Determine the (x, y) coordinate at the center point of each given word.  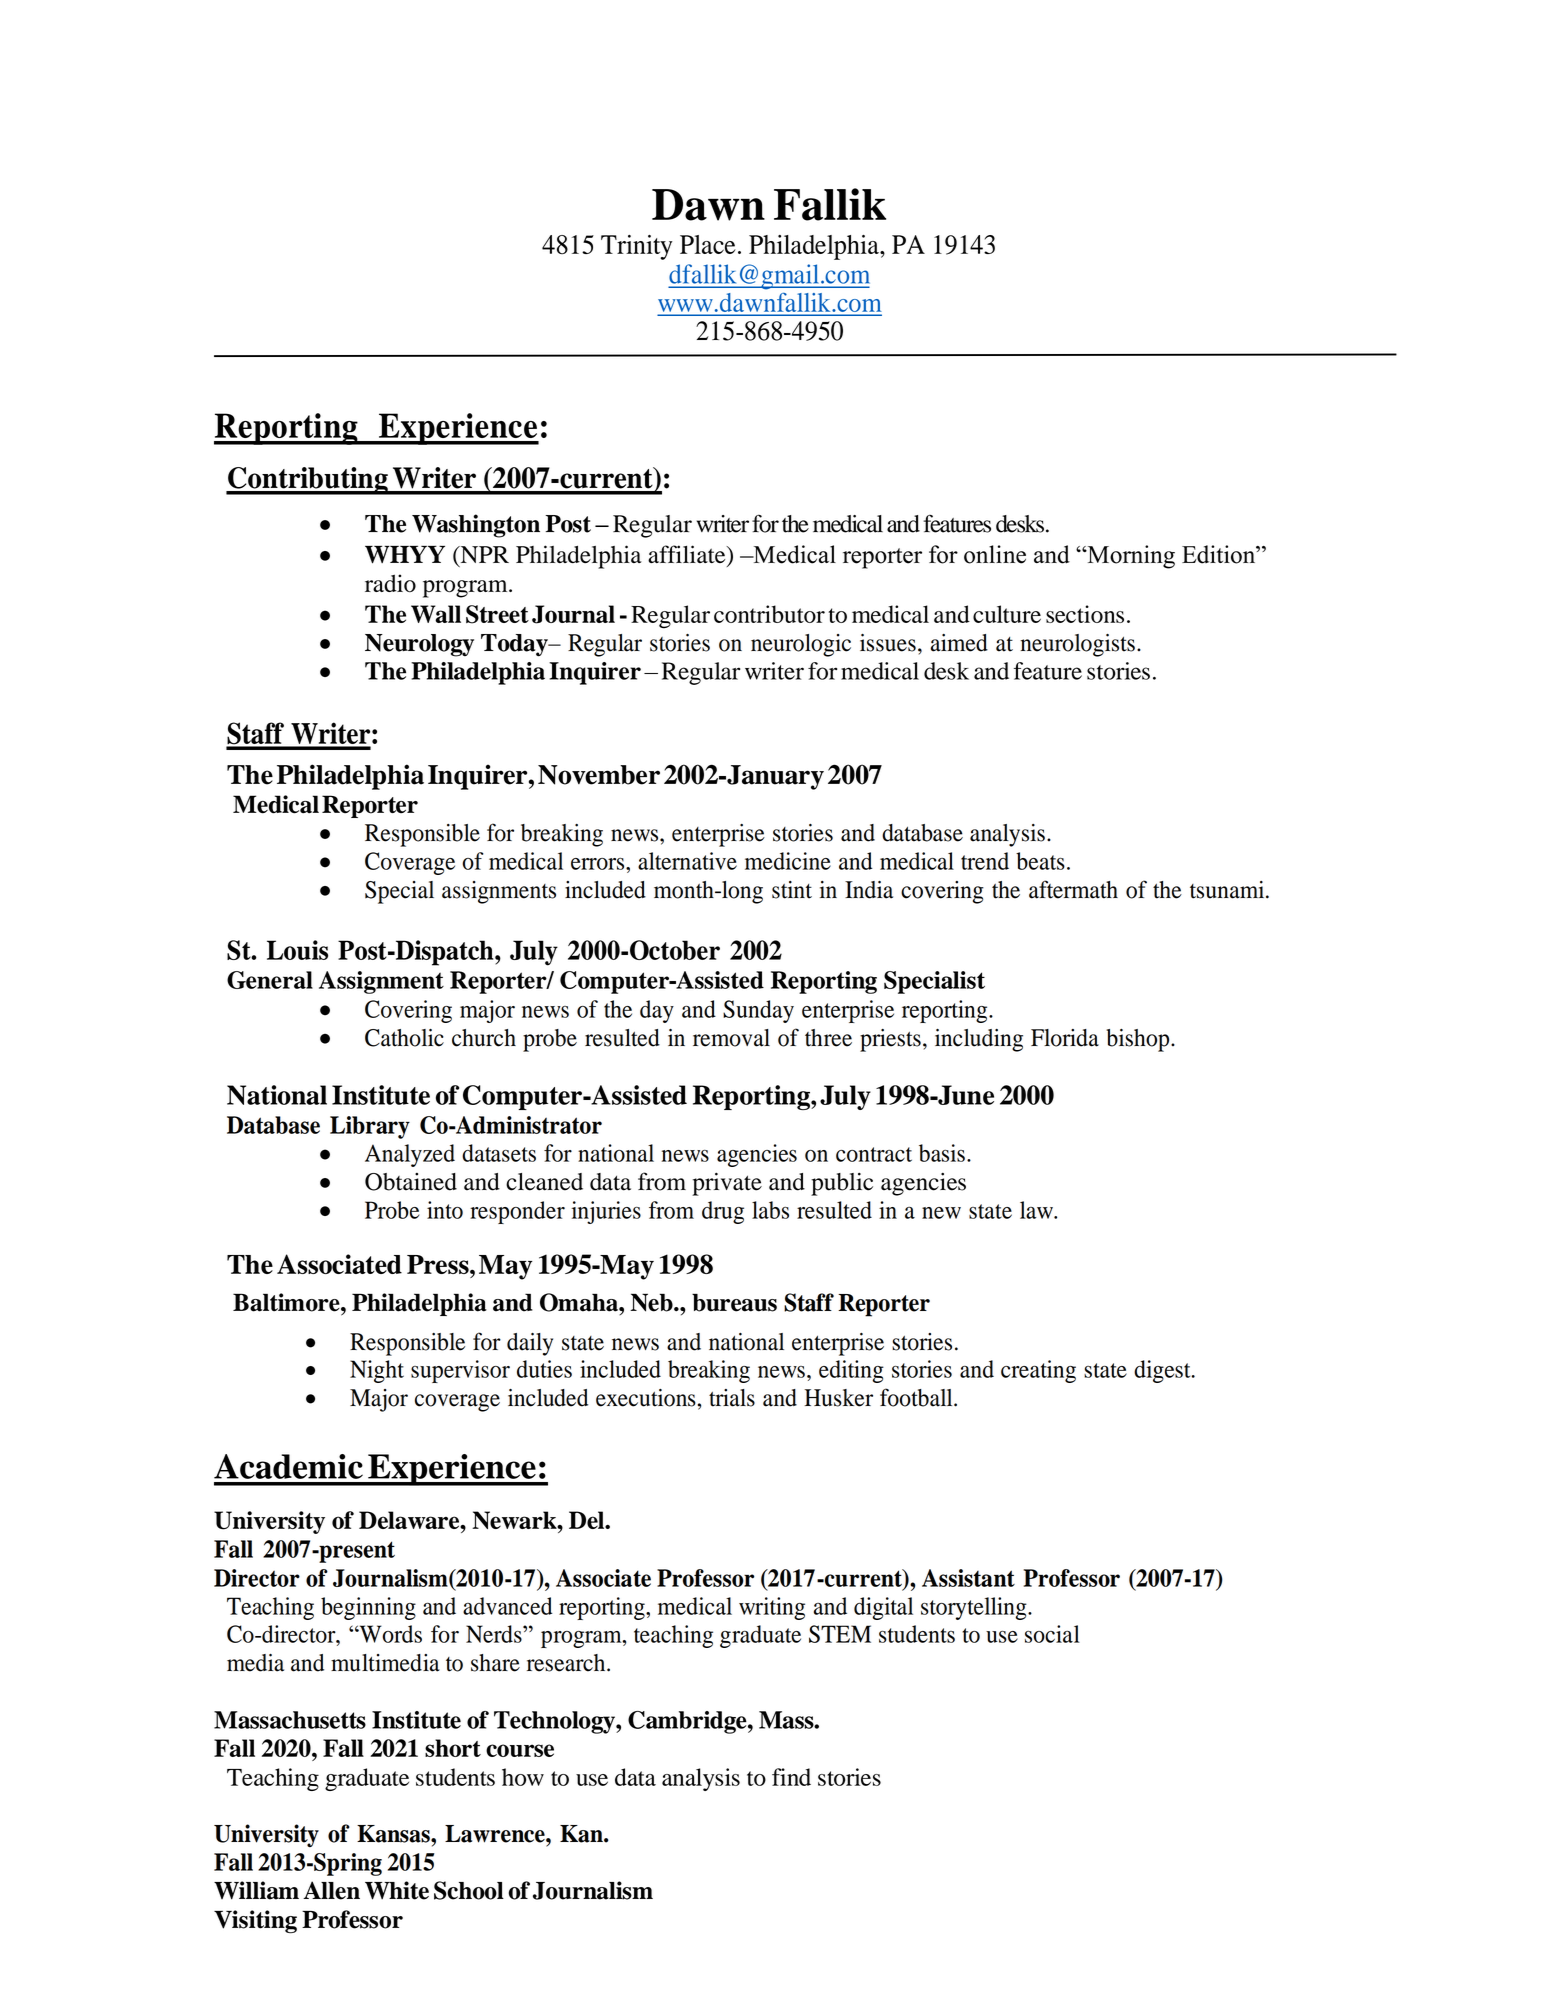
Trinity (636, 247)
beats (1040, 861)
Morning (1130, 557)
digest (1163, 1371)
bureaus (734, 1302)
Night (377, 1371)
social (1052, 1634)
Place (708, 244)
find (791, 1777)
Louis (297, 950)
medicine (788, 861)
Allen (331, 1890)
